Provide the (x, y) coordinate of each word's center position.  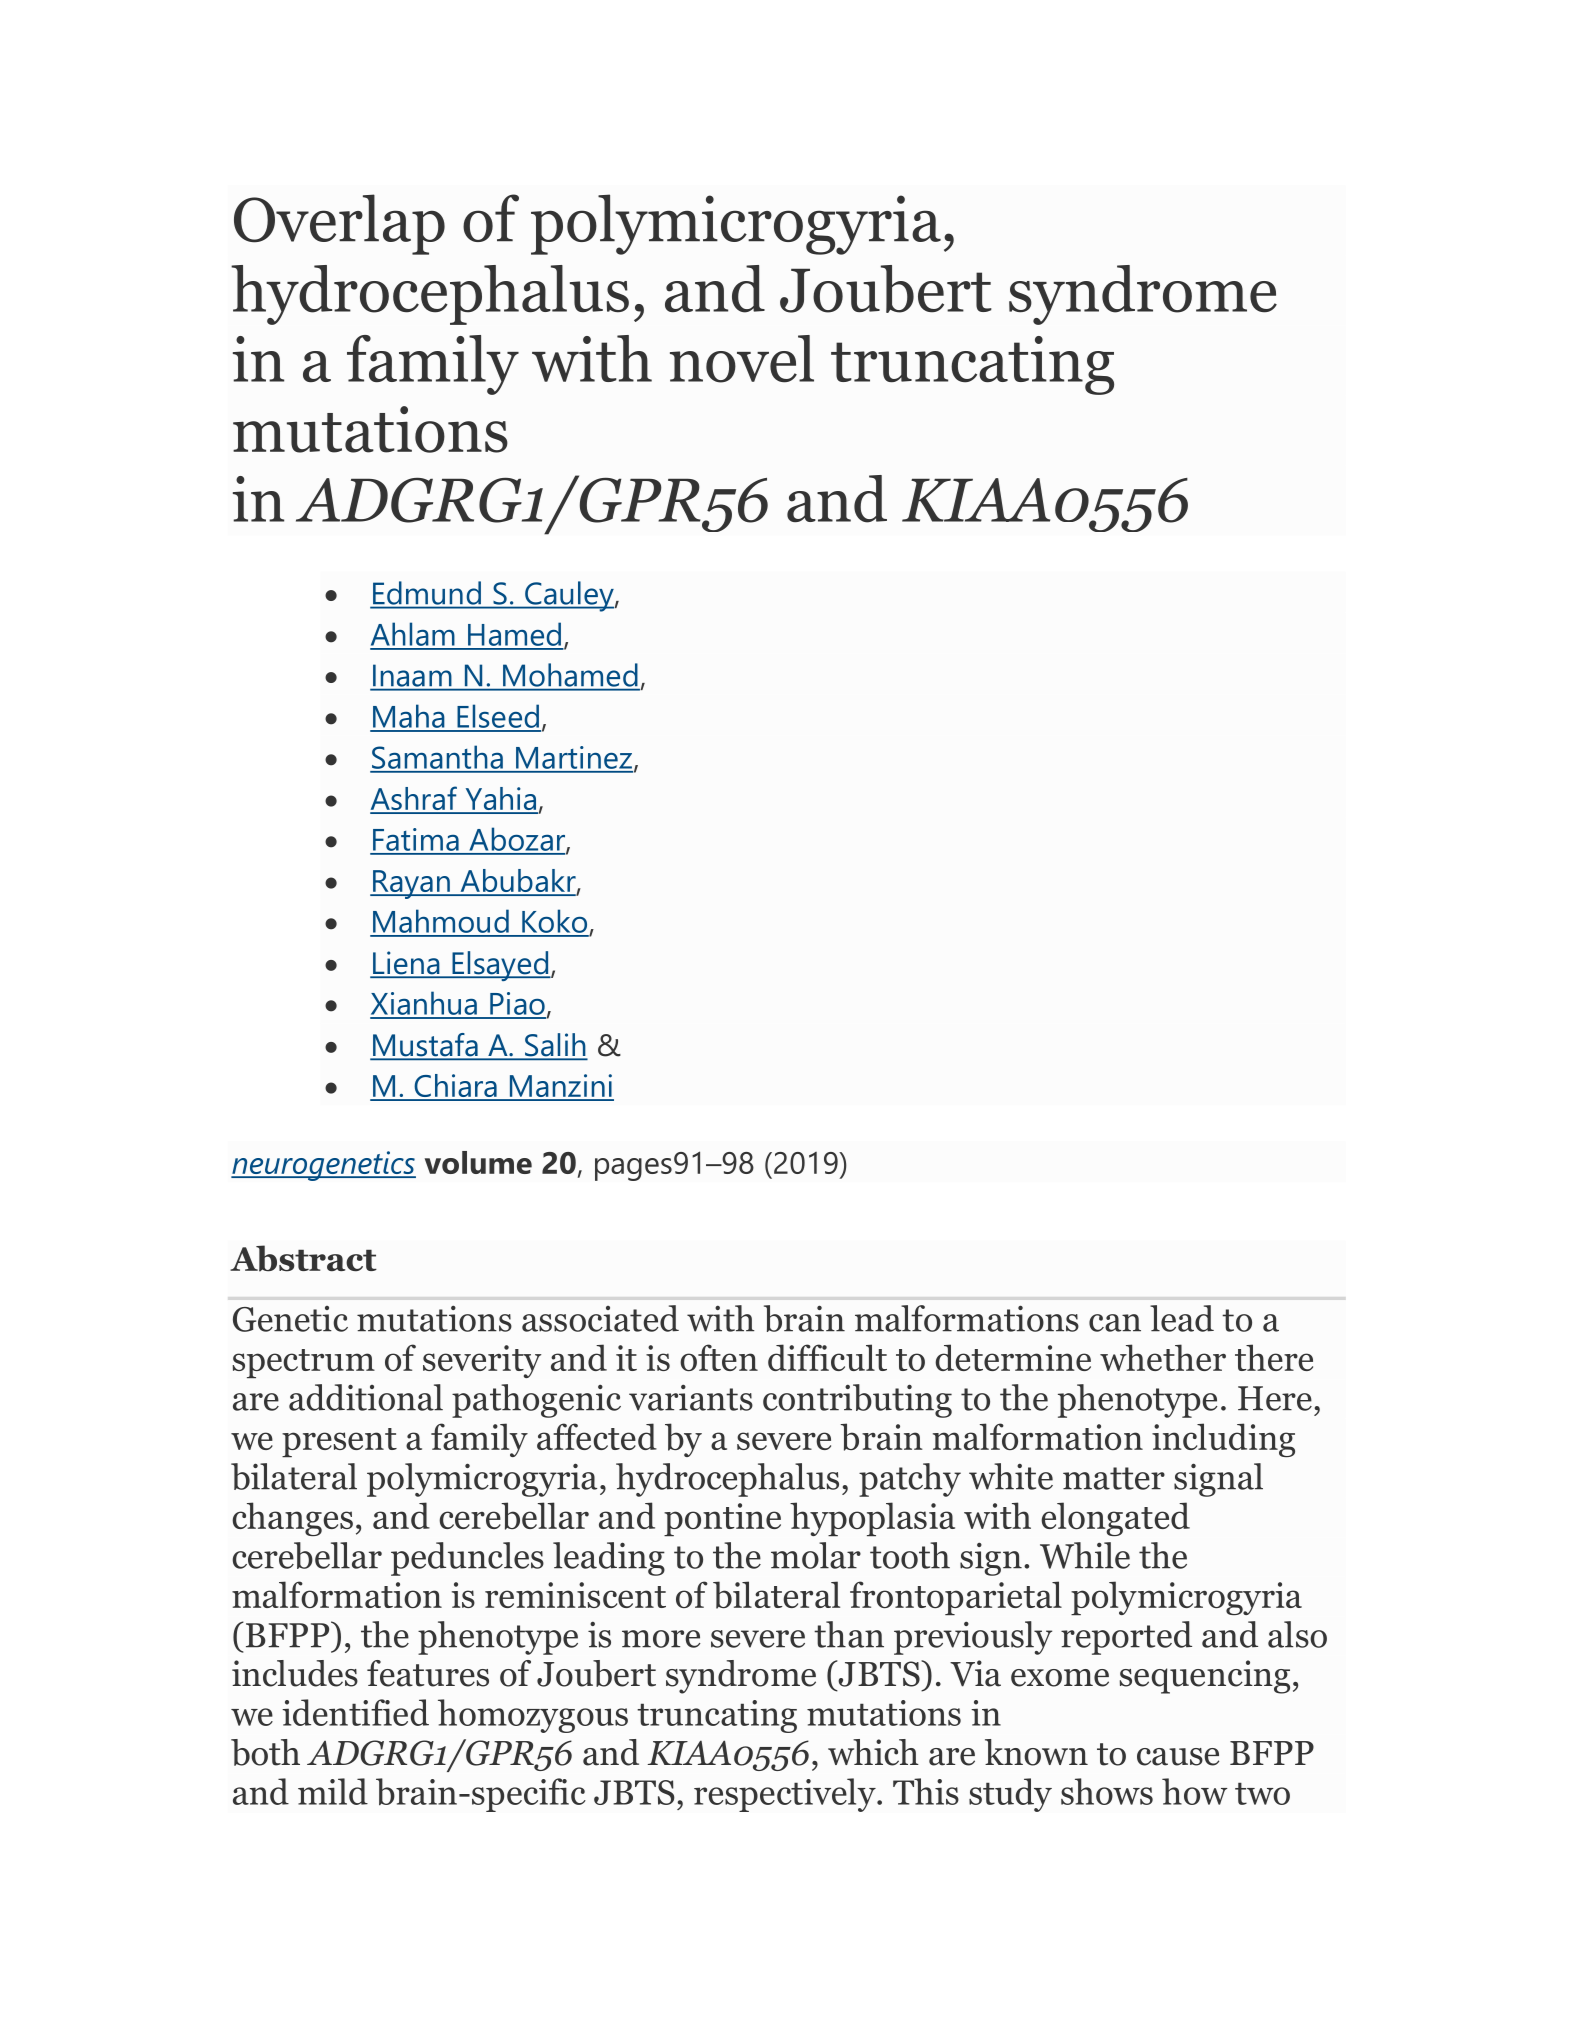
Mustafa (425, 1046)
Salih (555, 1046)
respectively (786, 1795)
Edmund (427, 593)
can (1115, 1323)
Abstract (303, 1258)
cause (1178, 1757)
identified (355, 1712)
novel (742, 359)
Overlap (339, 224)
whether (1163, 1357)
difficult (827, 1357)
